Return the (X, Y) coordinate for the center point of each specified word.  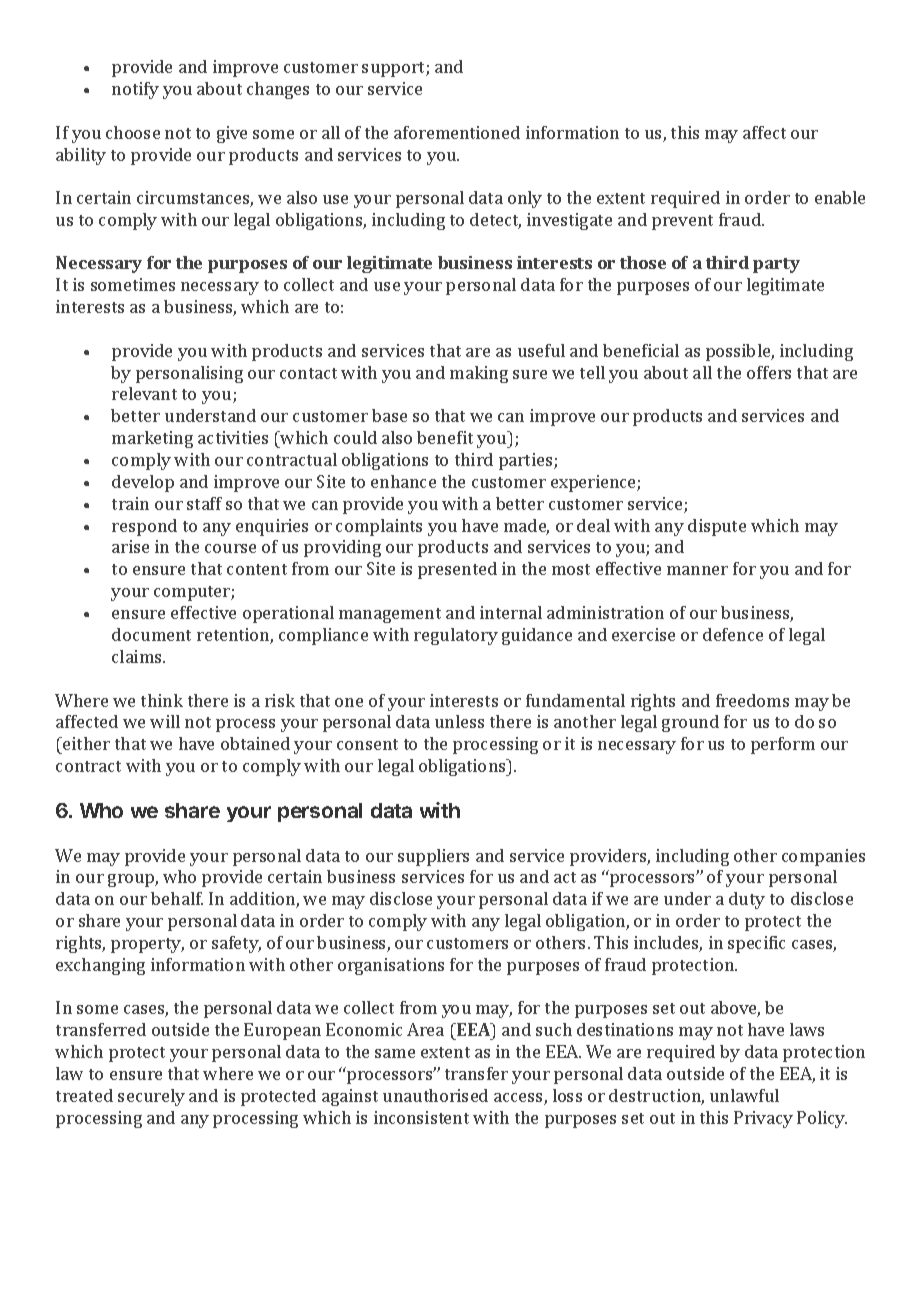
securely (151, 1097)
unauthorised (435, 1095)
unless (459, 721)
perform (783, 745)
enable (840, 197)
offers (769, 372)
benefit (445, 437)
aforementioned (457, 132)
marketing (152, 439)
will (165, 721)
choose (133, 132)
